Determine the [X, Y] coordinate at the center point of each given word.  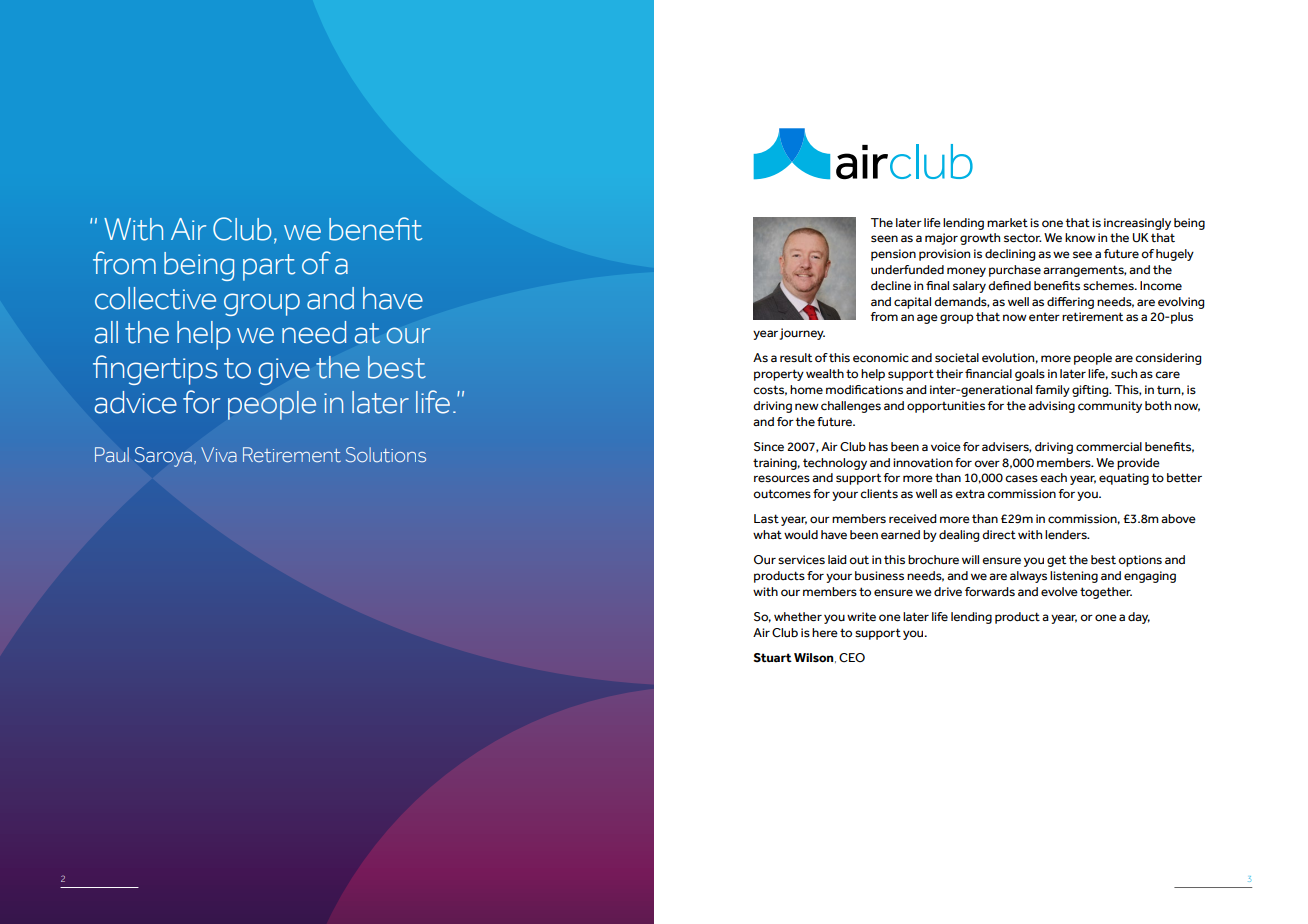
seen [884, 239]
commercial [1109, 447]
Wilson [815, 658]
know [1080, 237]
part [269, 267]
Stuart [772, 658]
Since [769, 446]
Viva [219, 454]
